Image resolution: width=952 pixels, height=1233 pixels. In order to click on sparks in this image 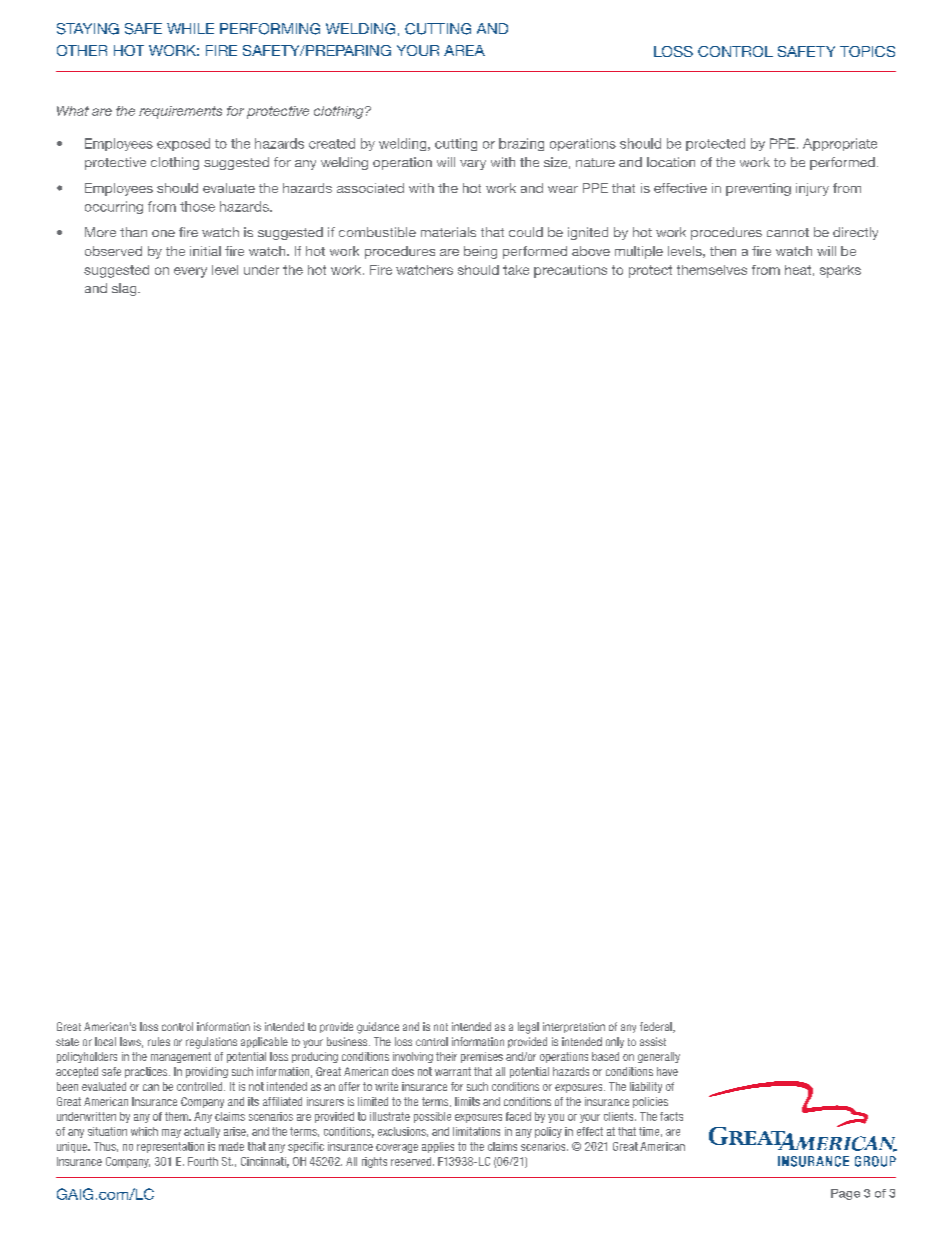, I will do `click(840, 271)`.
